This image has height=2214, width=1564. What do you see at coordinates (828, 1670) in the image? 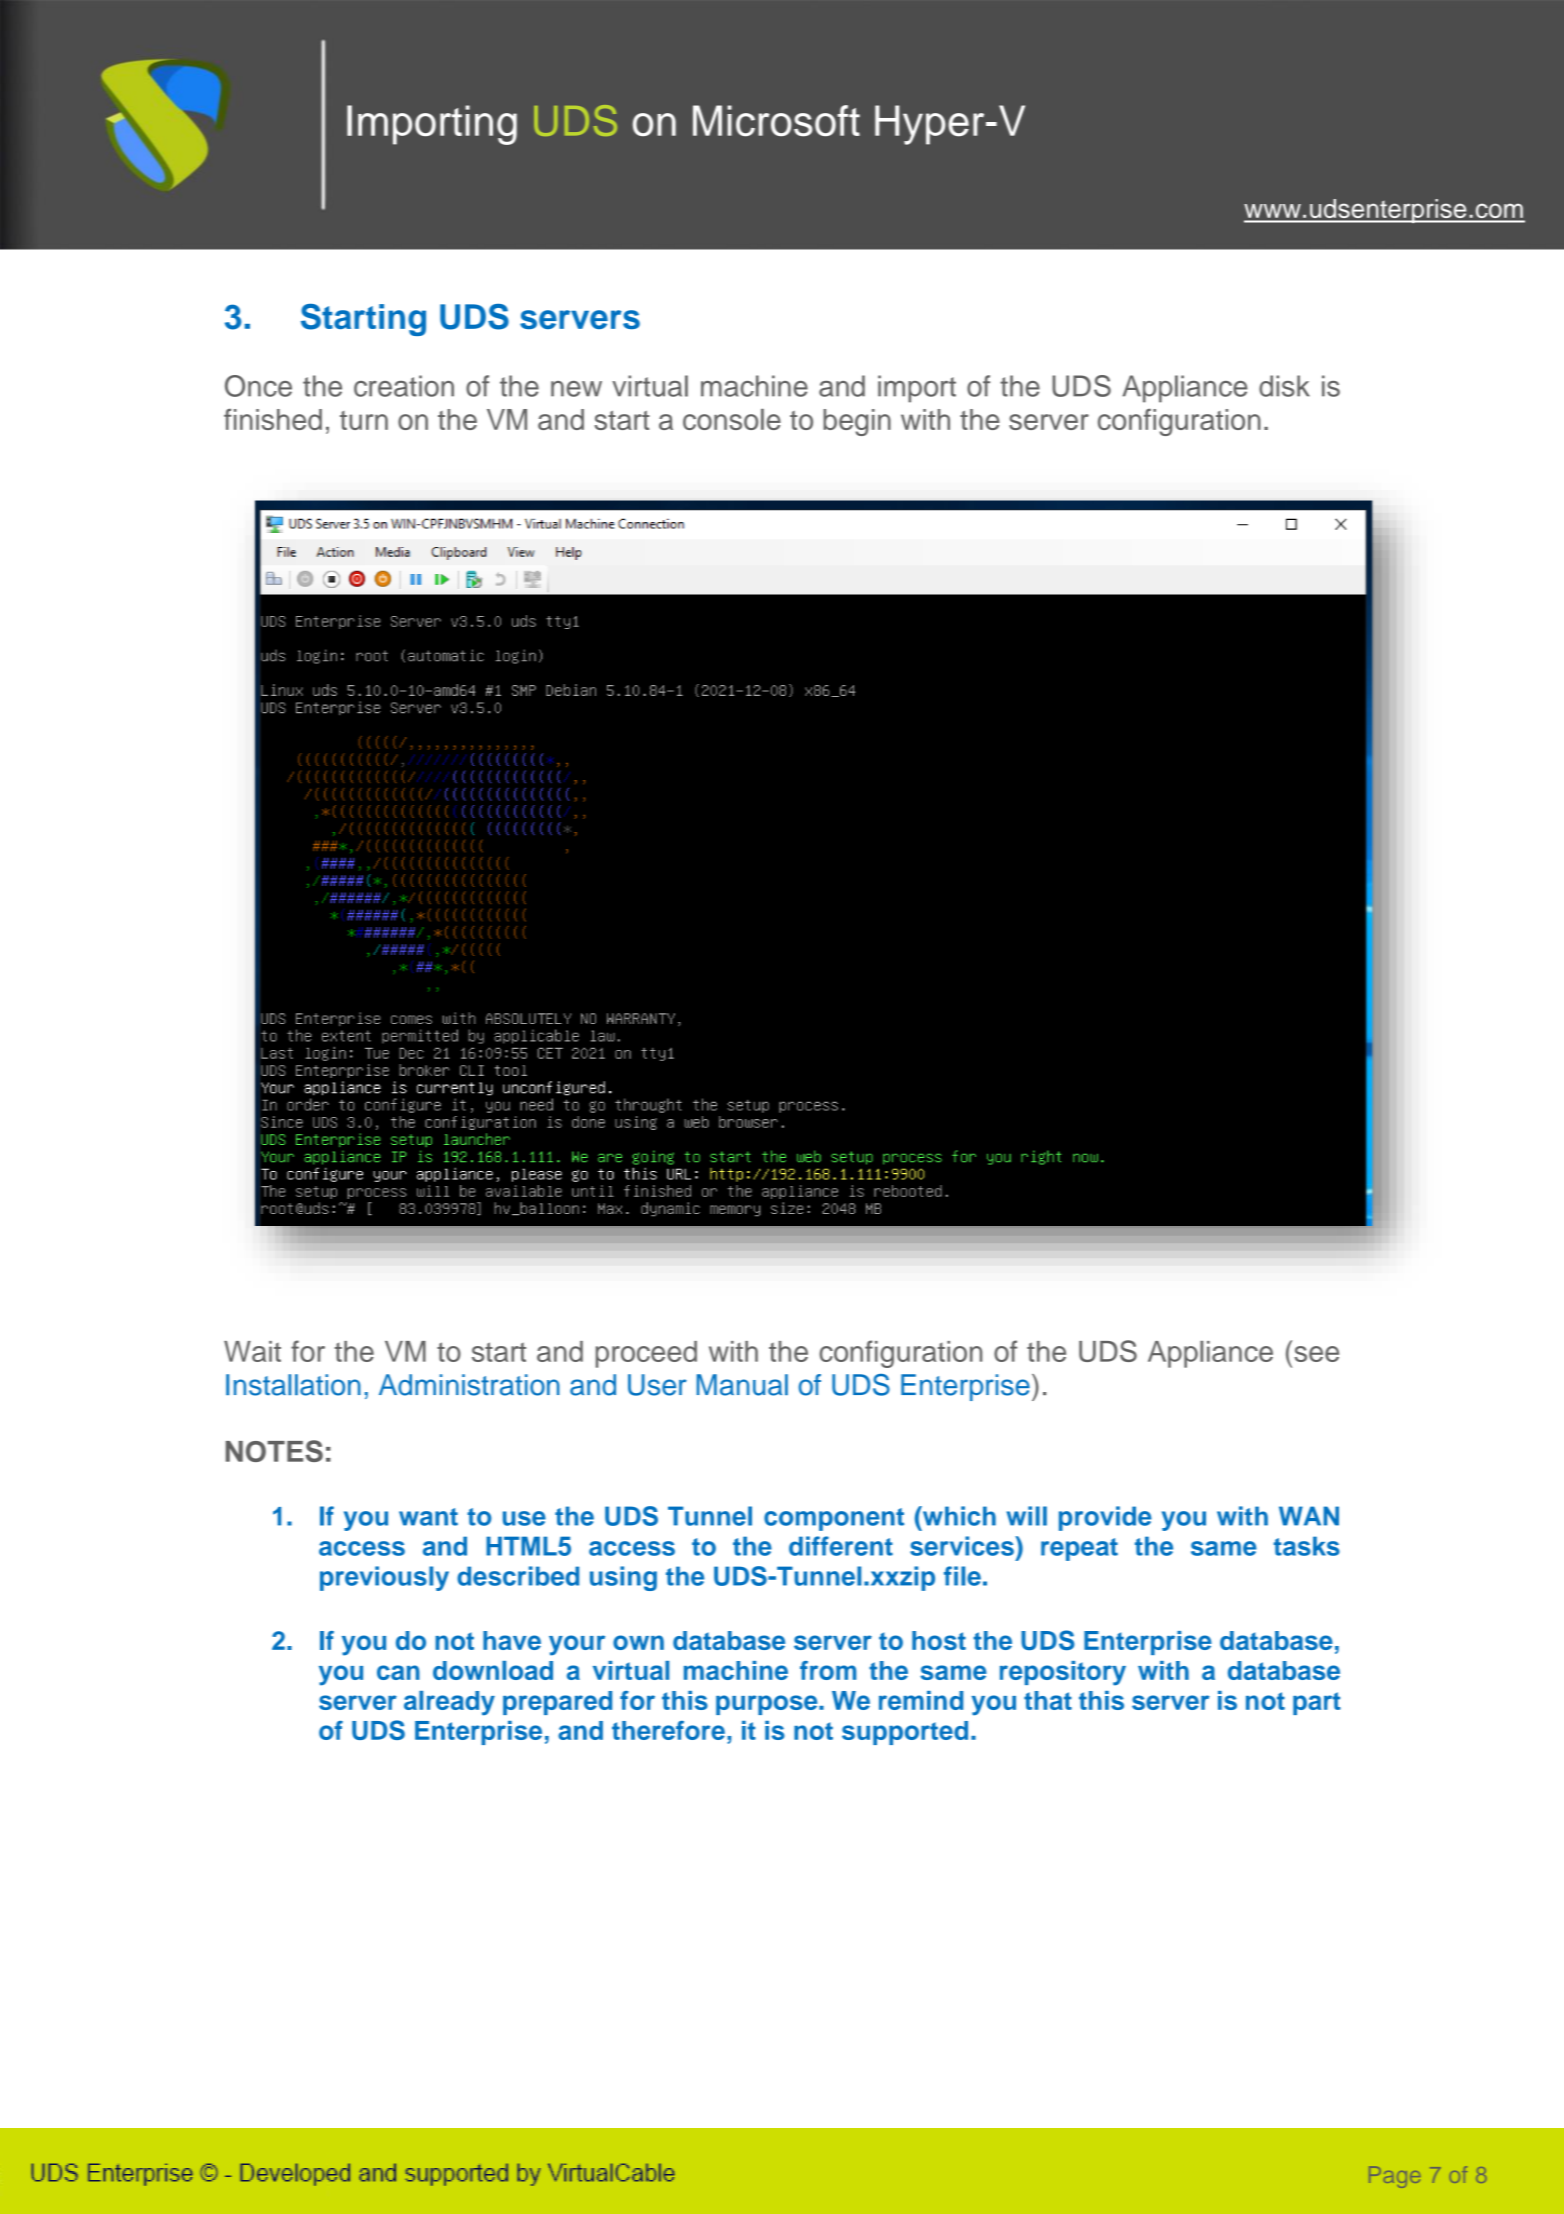
I see `from` at bounding box center [828, 1670].
